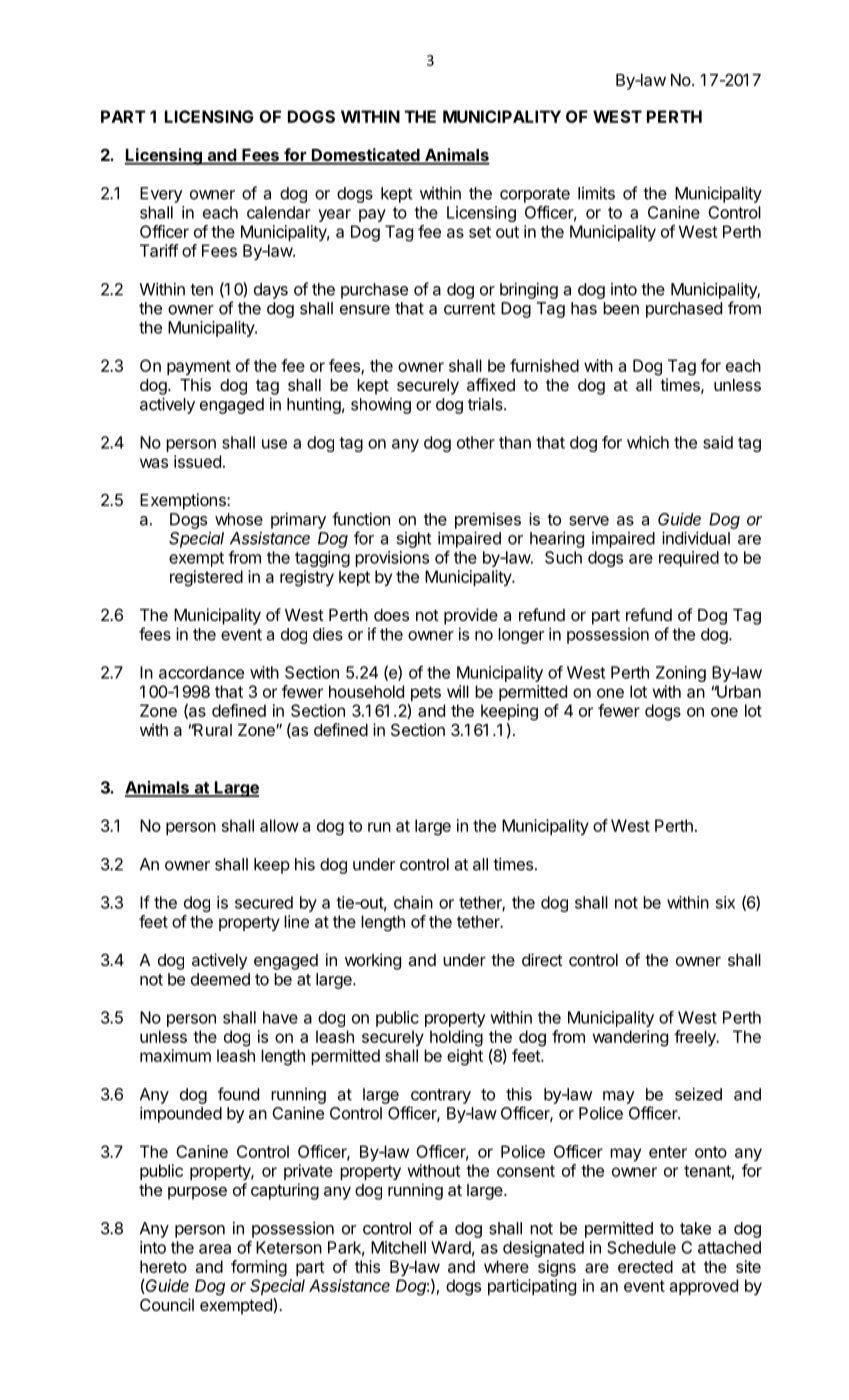 The height and width of the screenshot is (1400, 849). What do you see at coordinates (201, 672) in the screenshot?
I see `accordance` at bounding box center [201, 672].
